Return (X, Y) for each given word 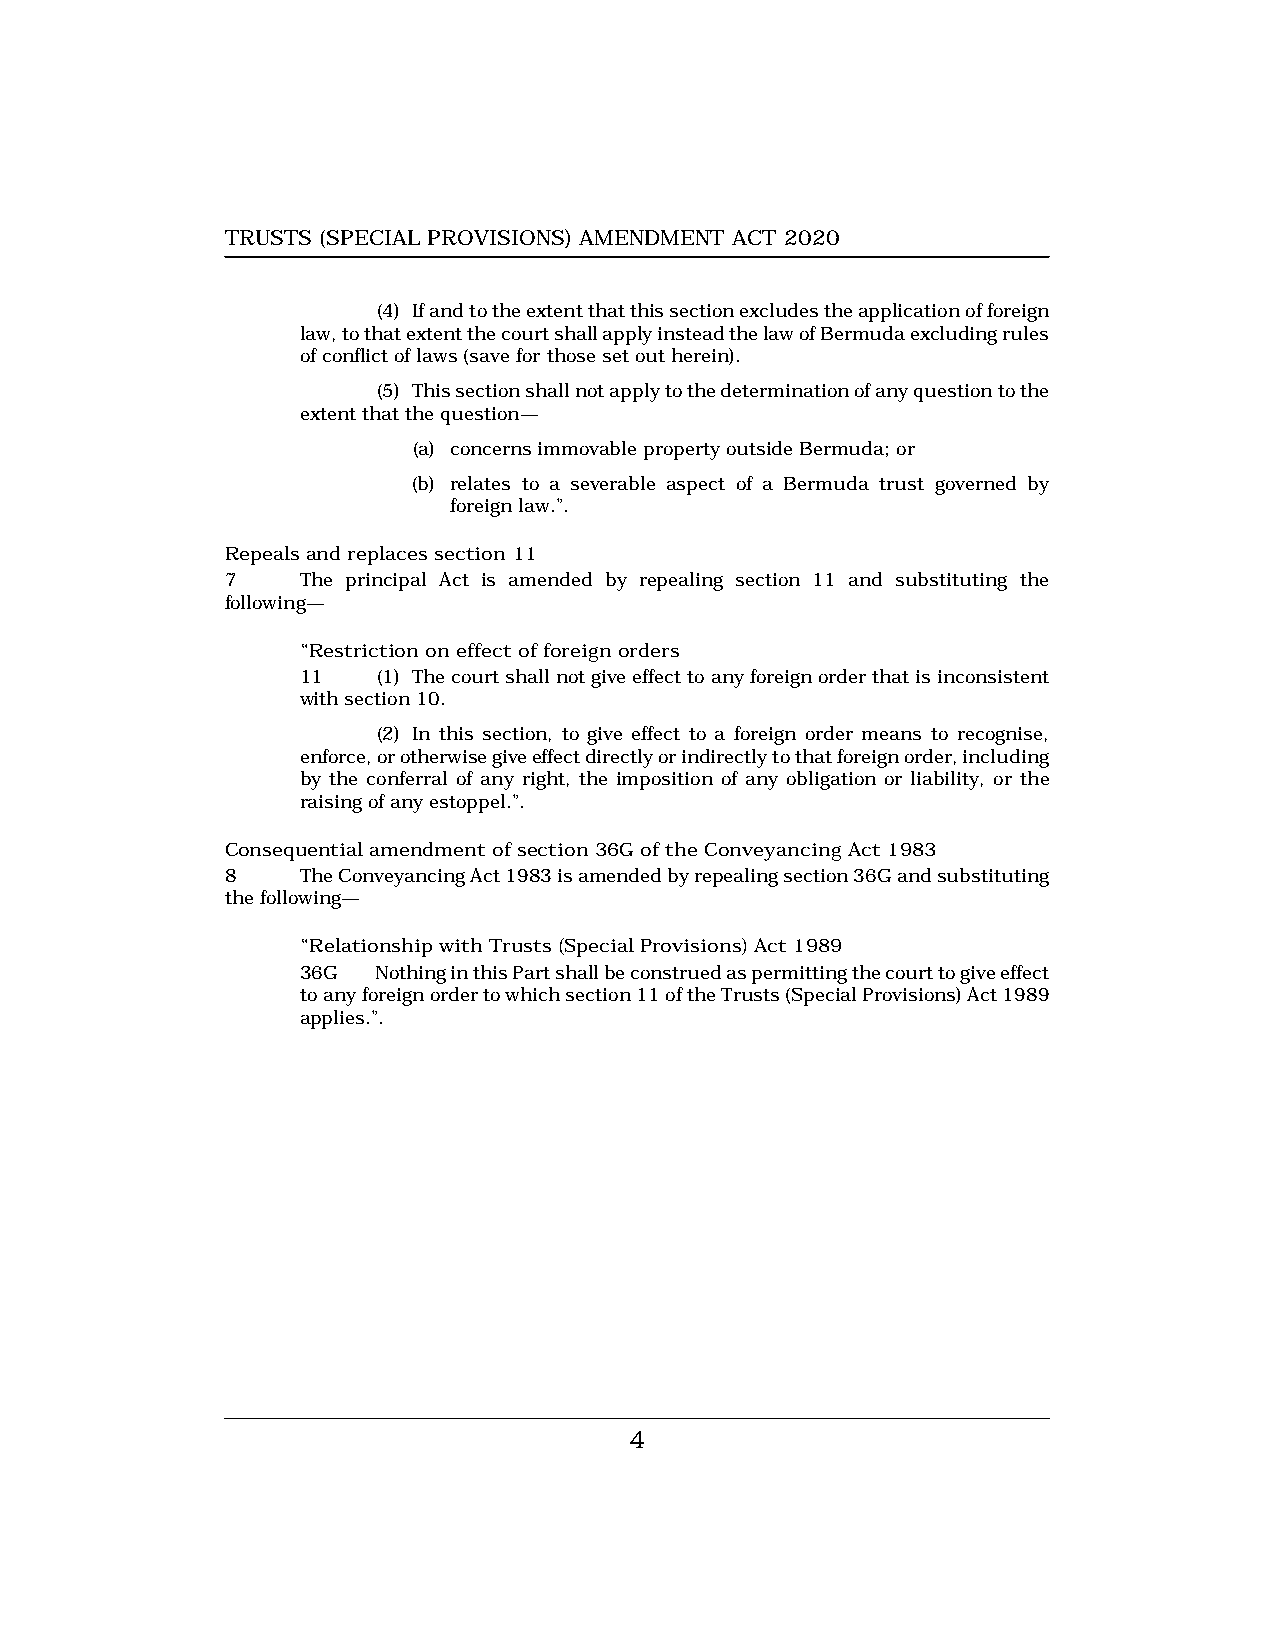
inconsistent (993, 676)
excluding (954, 335)
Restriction (364, 650)
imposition (665, 781)
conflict (355, 355)
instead (691, 333)
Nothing (411, 974)
